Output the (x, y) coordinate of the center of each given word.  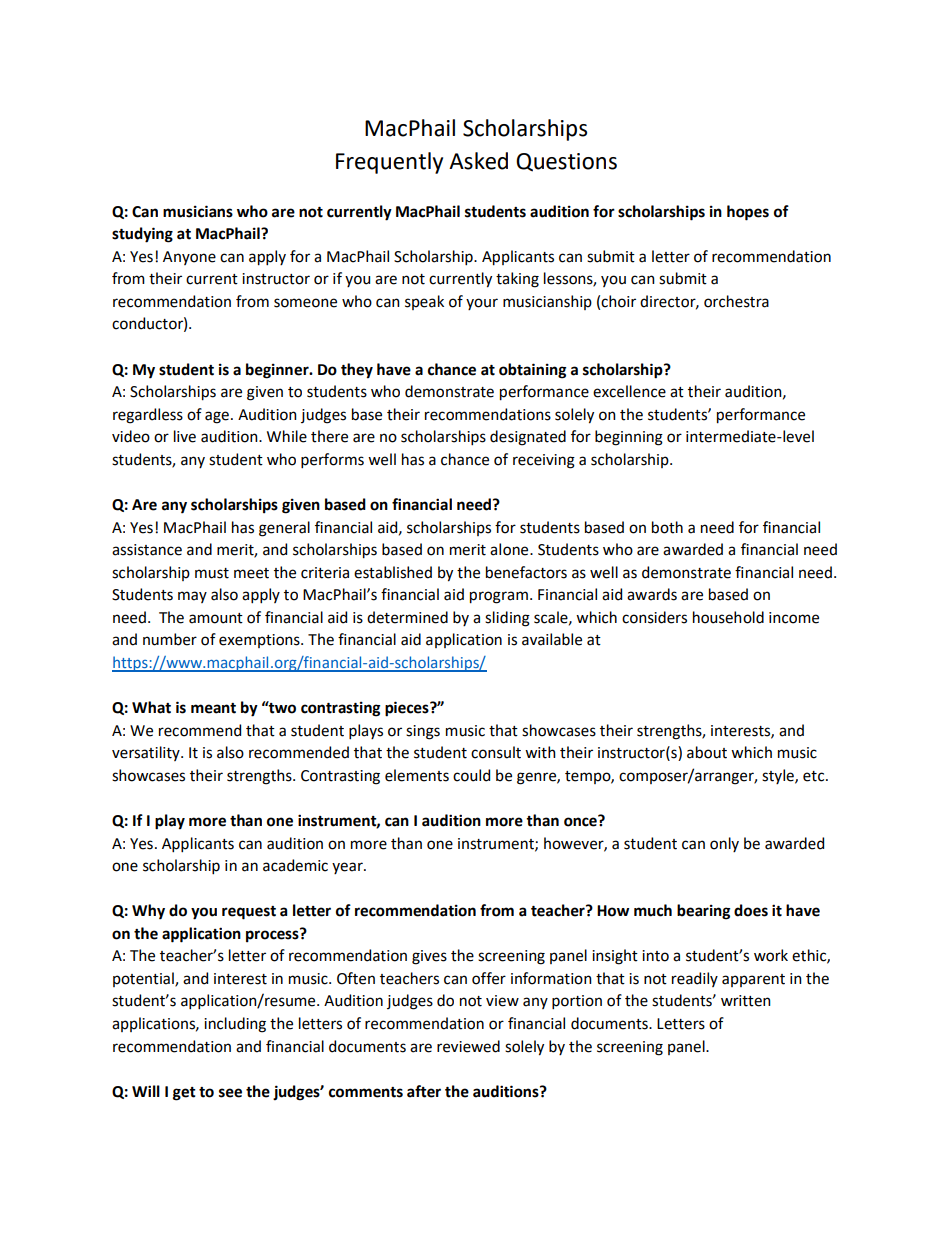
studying (142, 235)
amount (216, 618)
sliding (507, 619)
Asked (478, 161)
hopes (748, 213)
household (728, 617)
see (230, 1093)
